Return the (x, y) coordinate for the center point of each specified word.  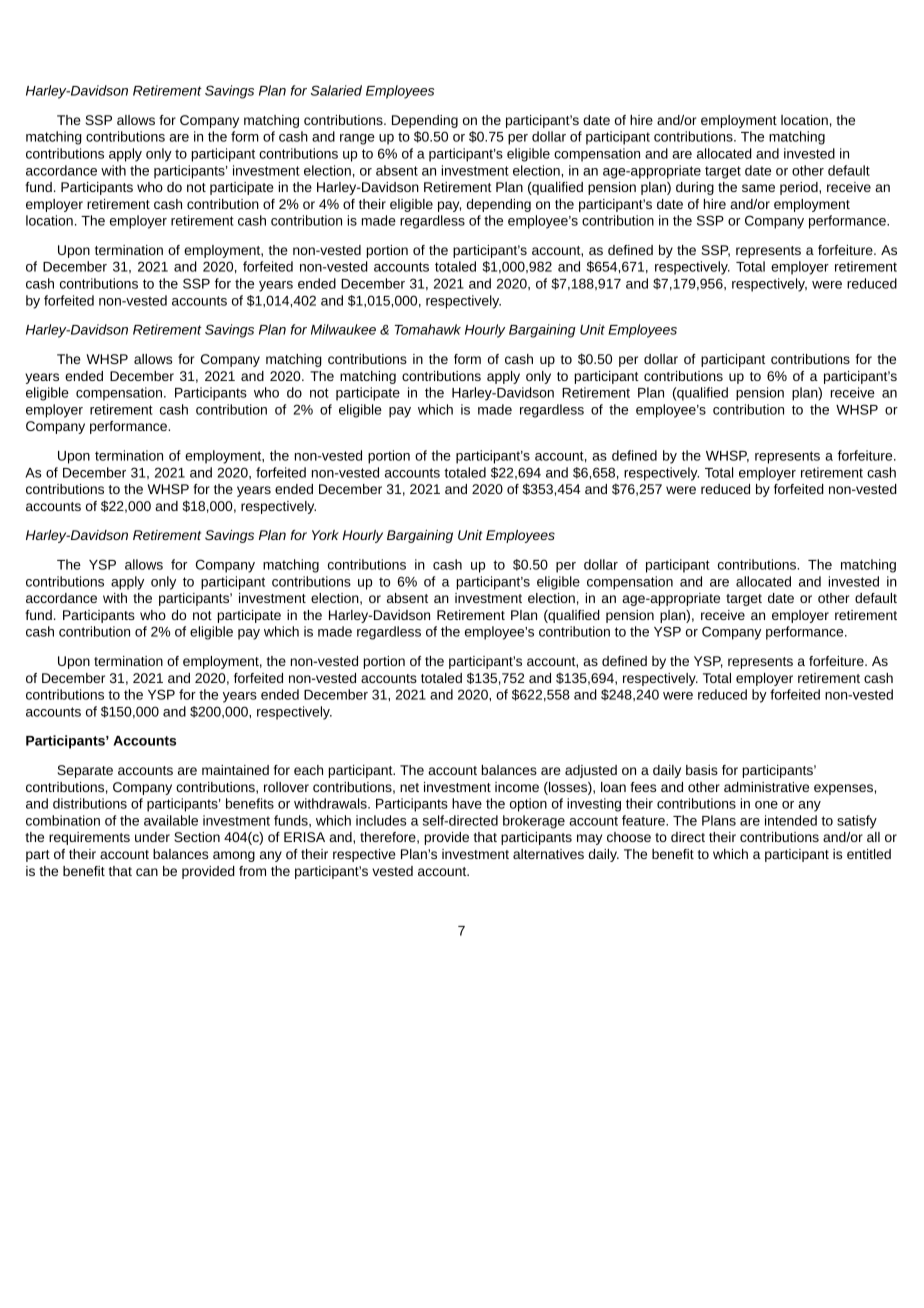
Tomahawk (428, 329)
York (325, 535)
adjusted (591, 771)
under (152, 837)
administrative (766, 787)
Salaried (336, 90)
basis (702, 770)
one (766, 805)
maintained (235, 770)
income (517, 787)
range (357, 139)
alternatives (548, 854)
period (800, 188)
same (758, 188)
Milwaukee (343, 329)
